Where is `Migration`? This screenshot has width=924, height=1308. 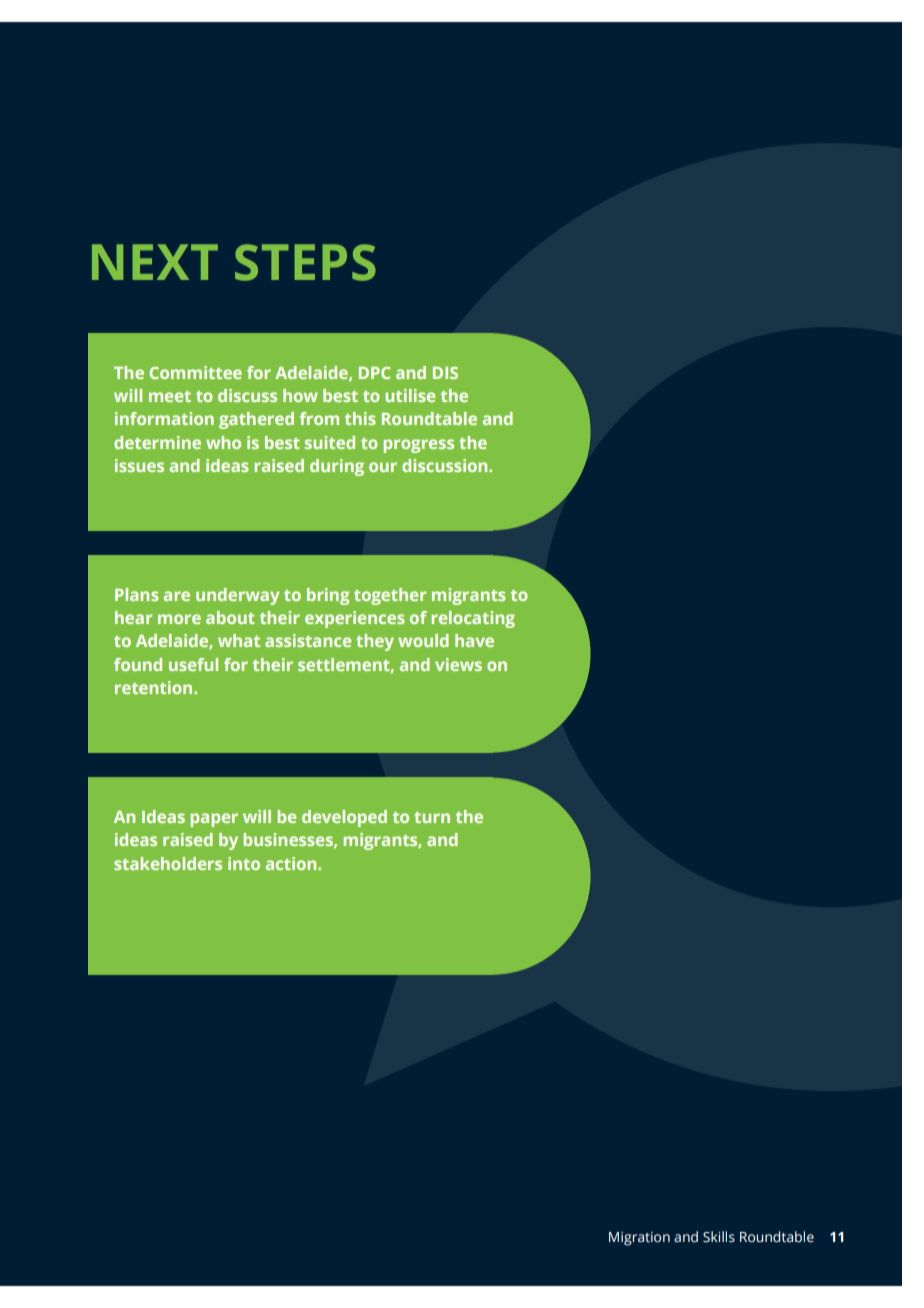
Migration is located at coordinates (639, 1239).
